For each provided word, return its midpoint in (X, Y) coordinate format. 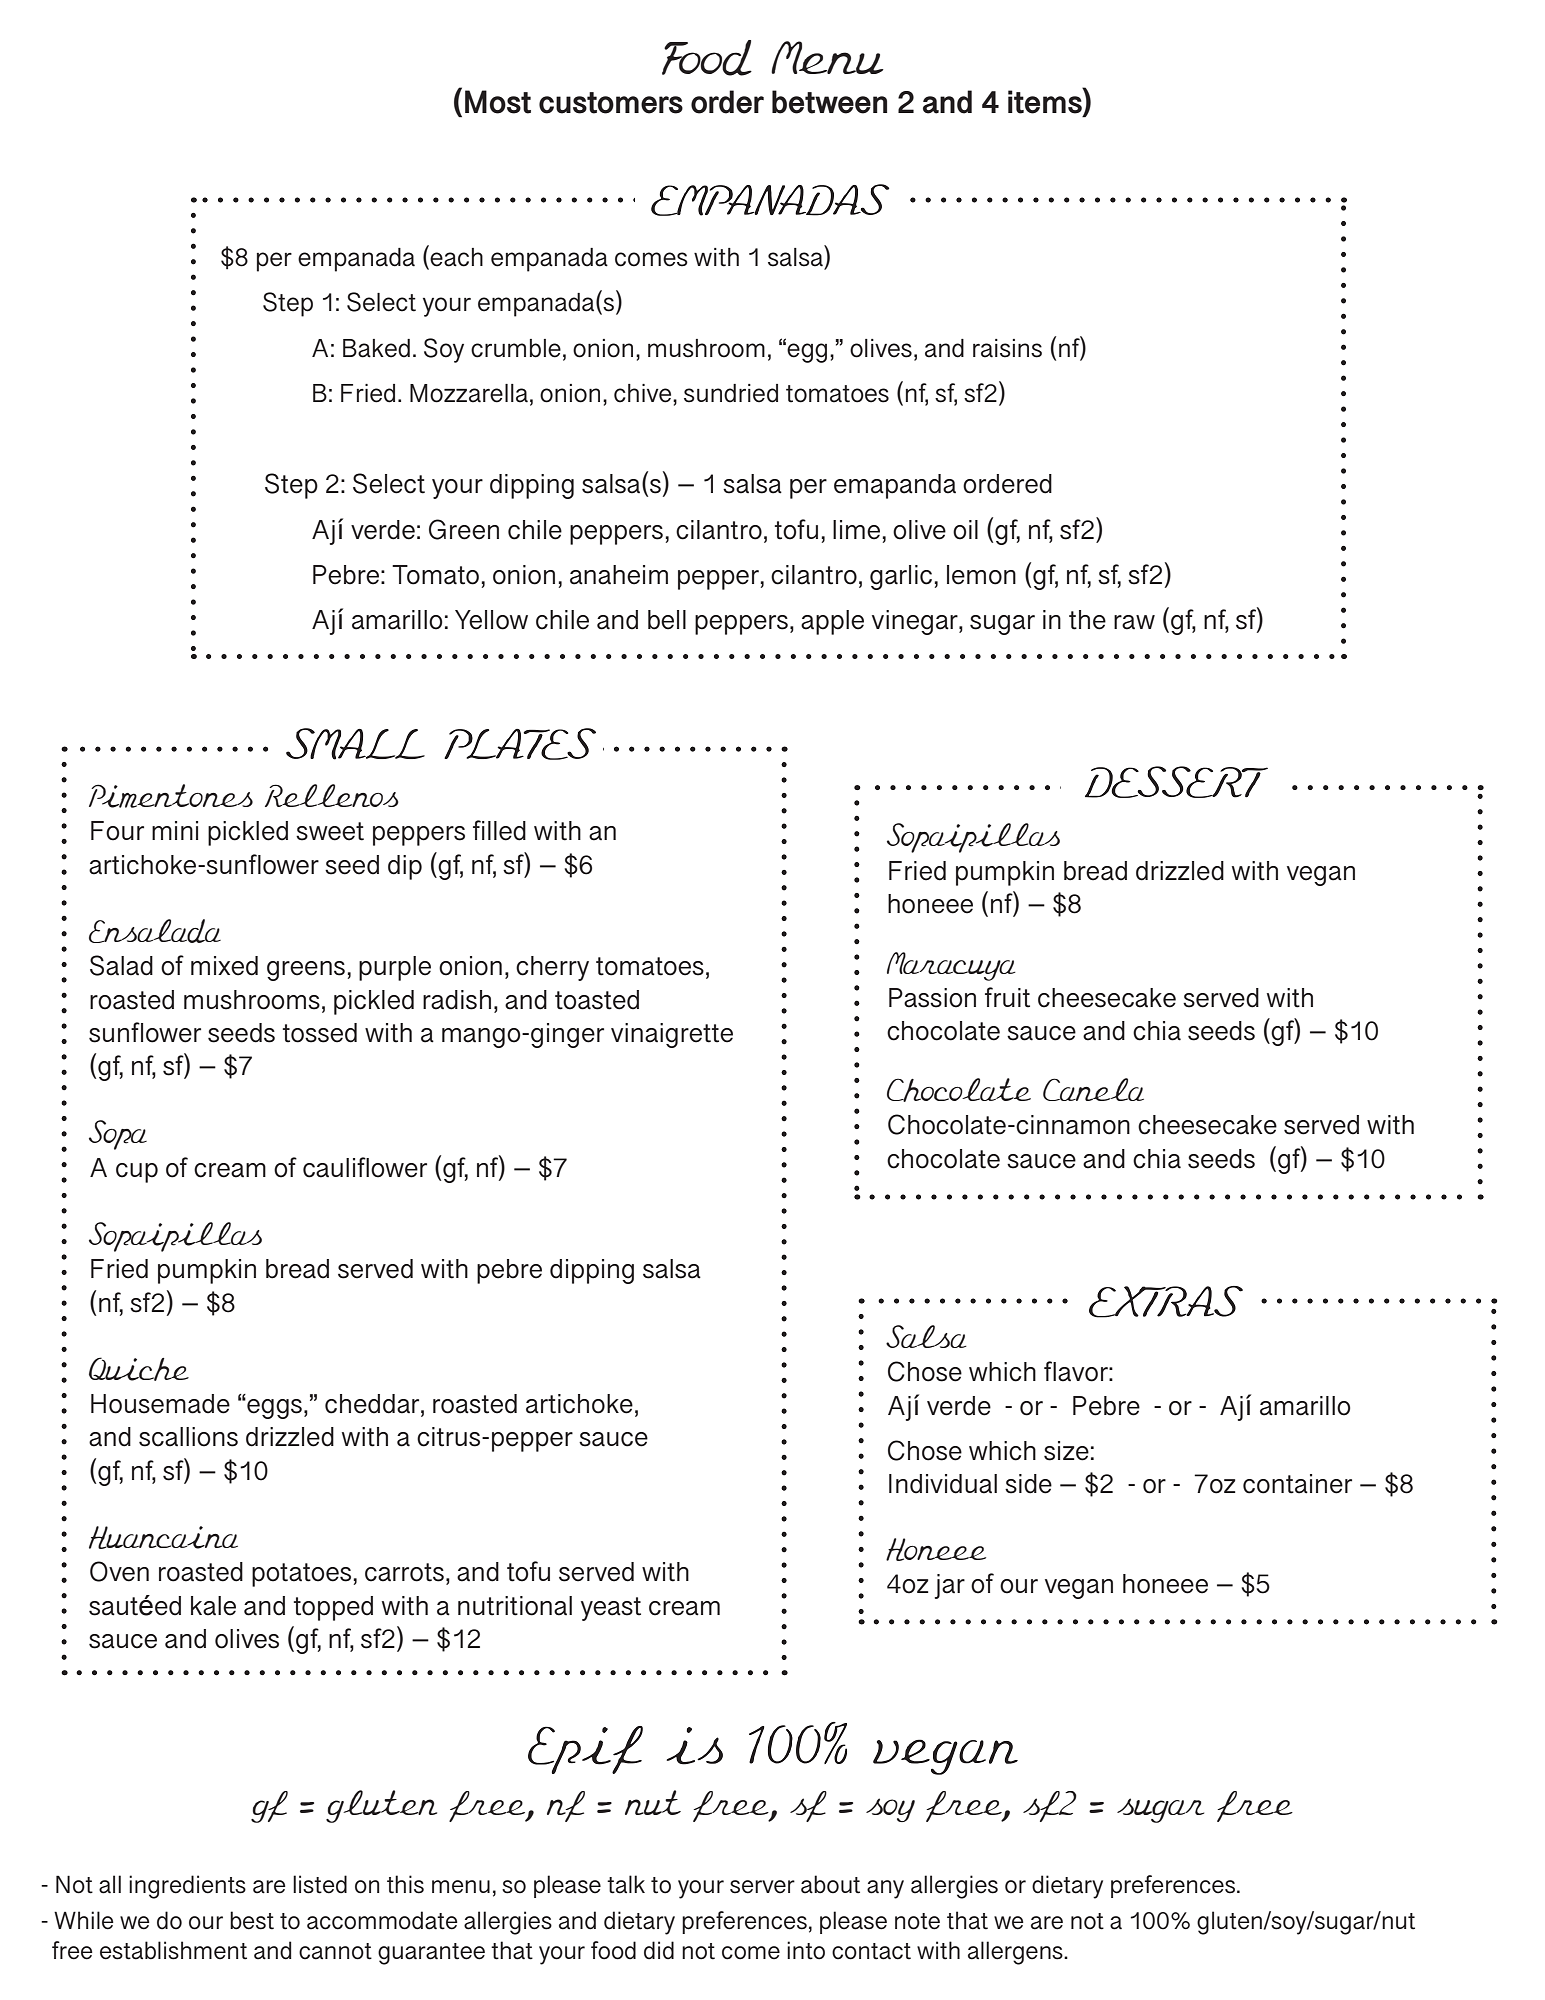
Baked (376, 348)
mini (175, 830)
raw (1134, 622)
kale (213, 1606)
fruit (1007, 997)
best (252, 1920)
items (1046, 102)
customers (611, 103)
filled (499, 830)
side (1028, 1484)
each (456, 257)
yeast (611, 1609)
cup (137, 1173)
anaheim (619, 575)
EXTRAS (1166, 1302)
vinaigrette (672, 1035)
